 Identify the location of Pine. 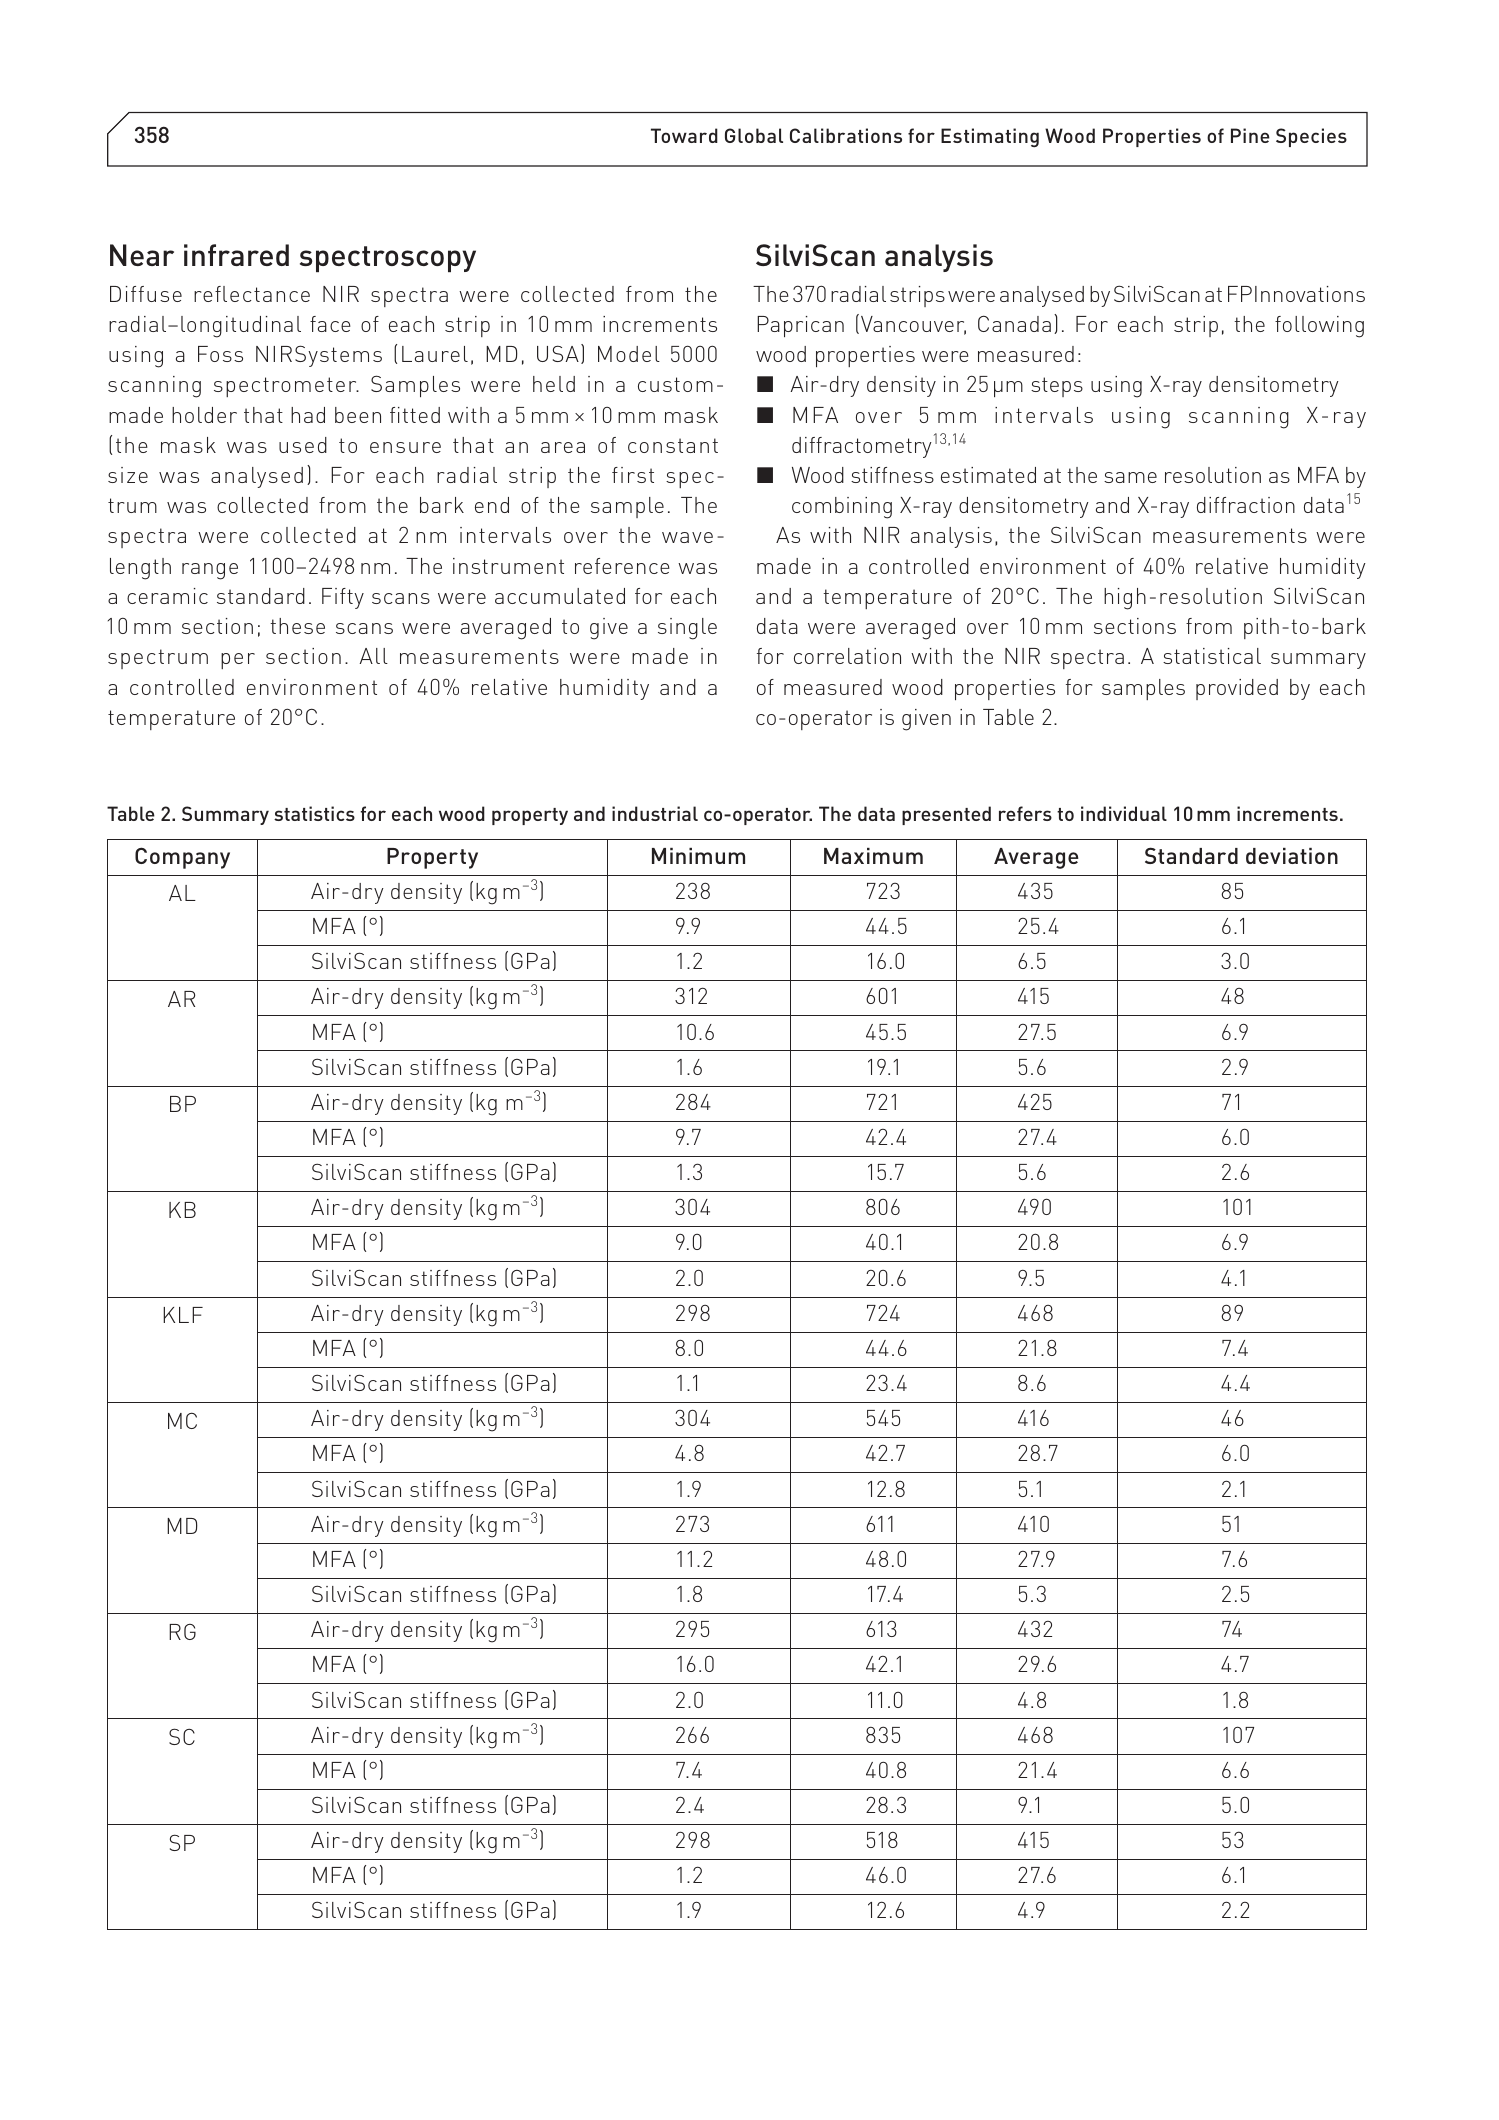
(1250, 135).
